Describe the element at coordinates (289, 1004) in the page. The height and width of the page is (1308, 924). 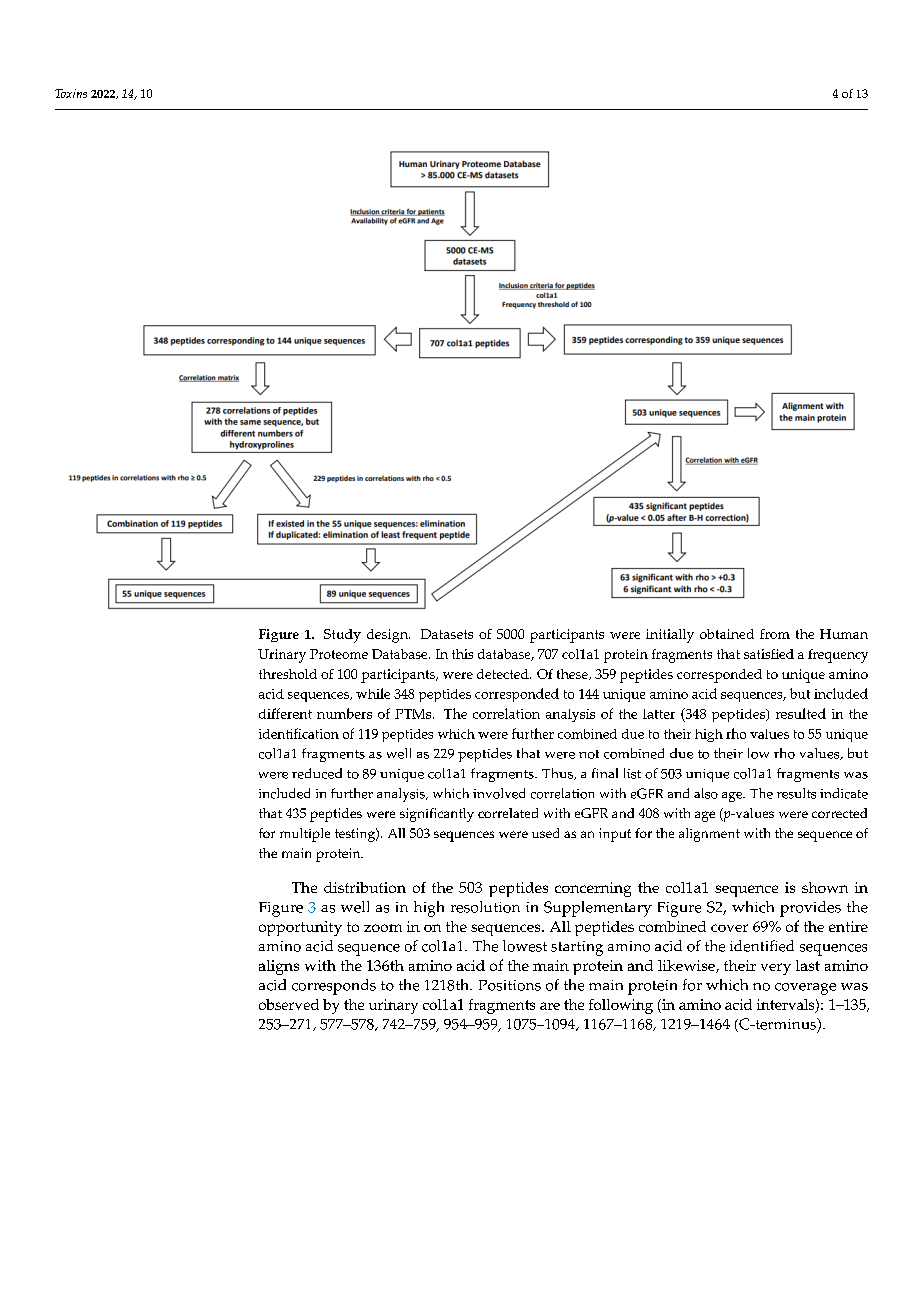
I see `observed` at that location.
